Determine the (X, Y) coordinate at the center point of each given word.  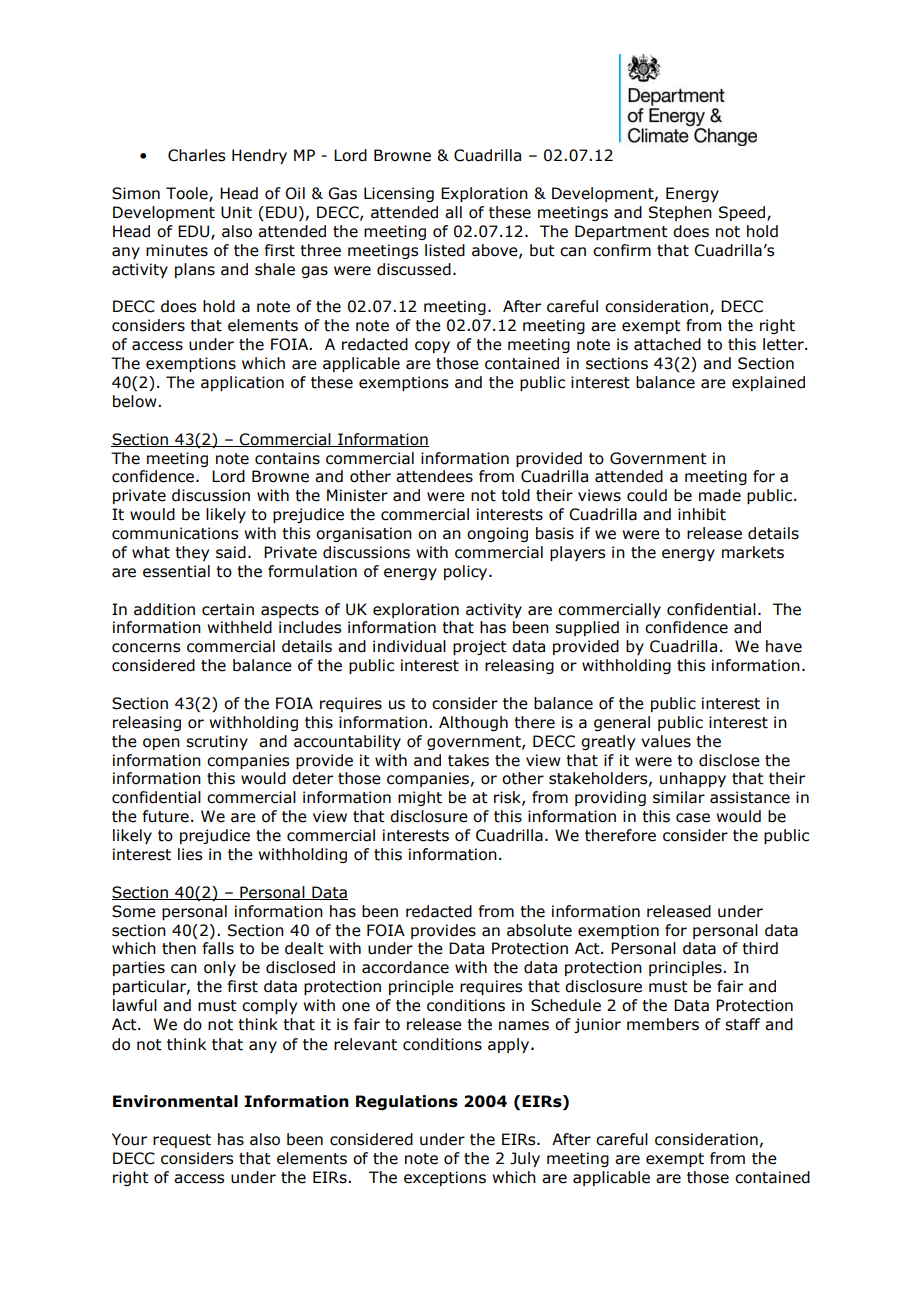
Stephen (680, 213)
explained (768, 383)
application (242, 383)
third (760, 948)
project (480, 647)
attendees (434, 476)
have (784, 646)
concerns (146, 648)
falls (218, 948)
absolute (539, 930)
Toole (188, 194)
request (182, 1141)
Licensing (399, 194)
